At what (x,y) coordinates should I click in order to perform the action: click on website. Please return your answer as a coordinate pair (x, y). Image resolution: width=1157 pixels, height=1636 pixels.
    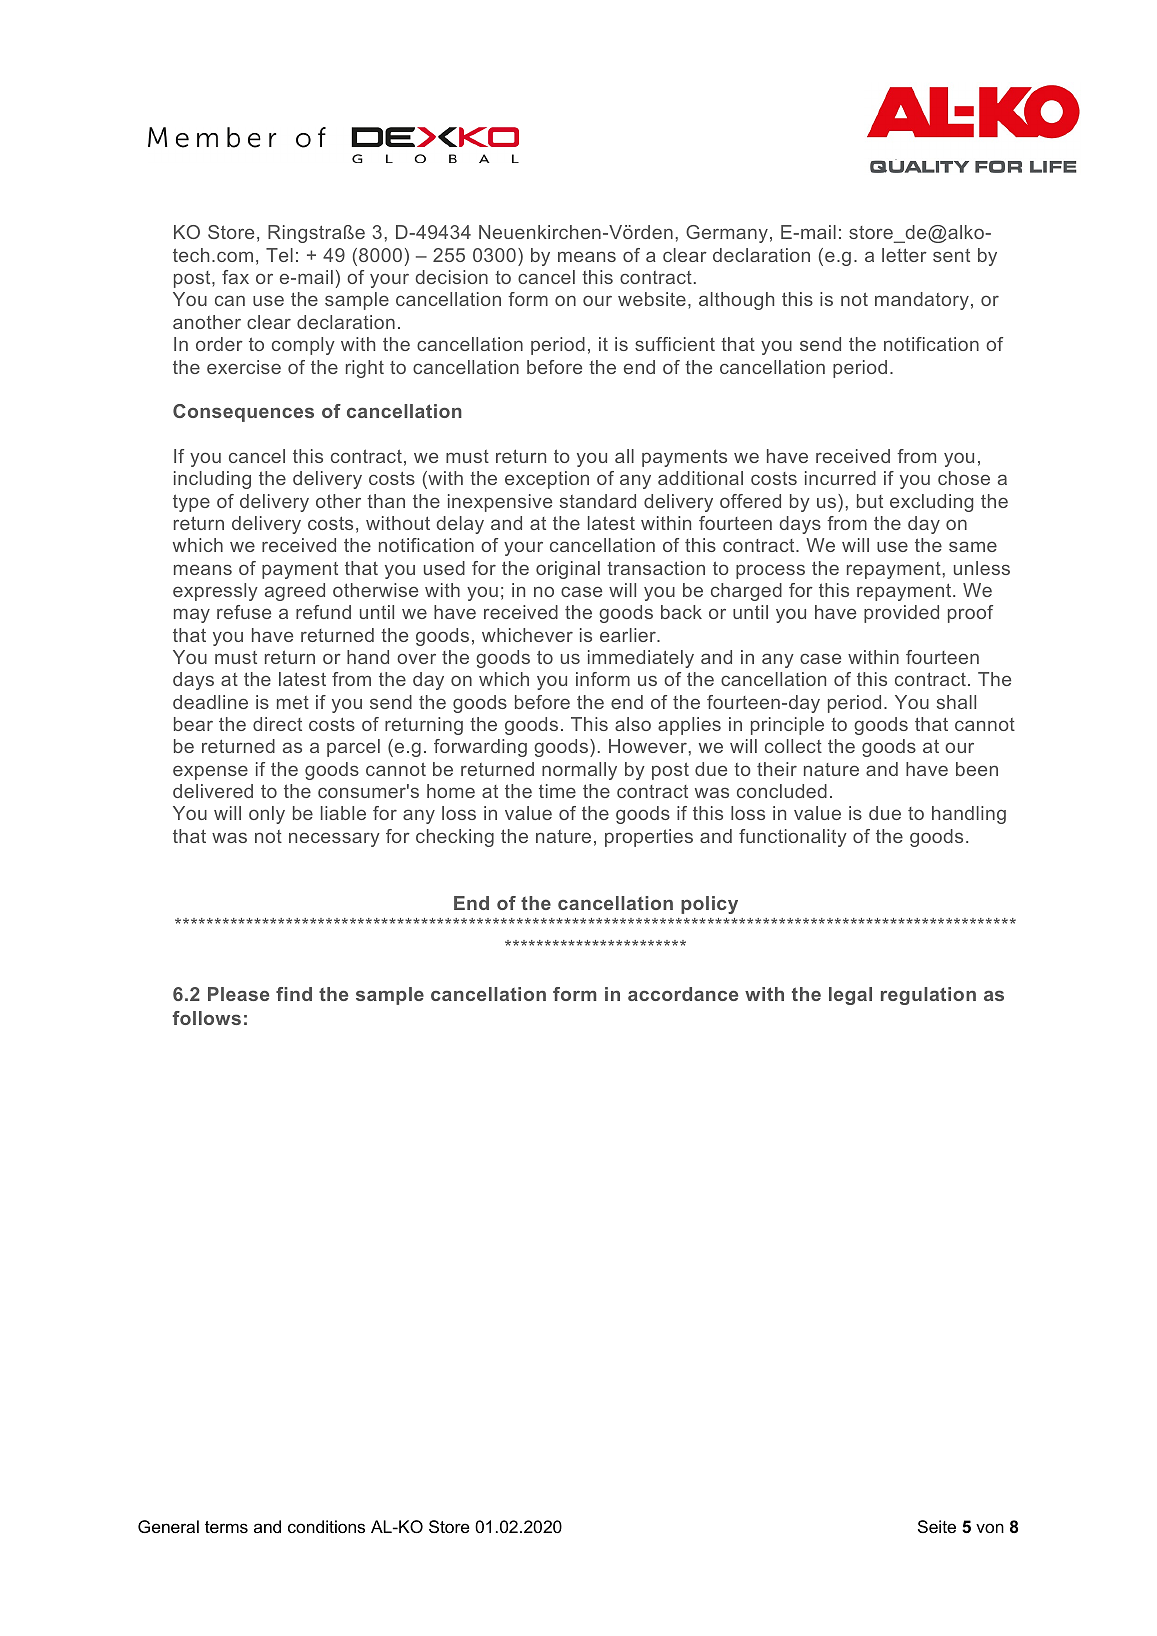
    Looking at the image, I should click on (652, 299).
